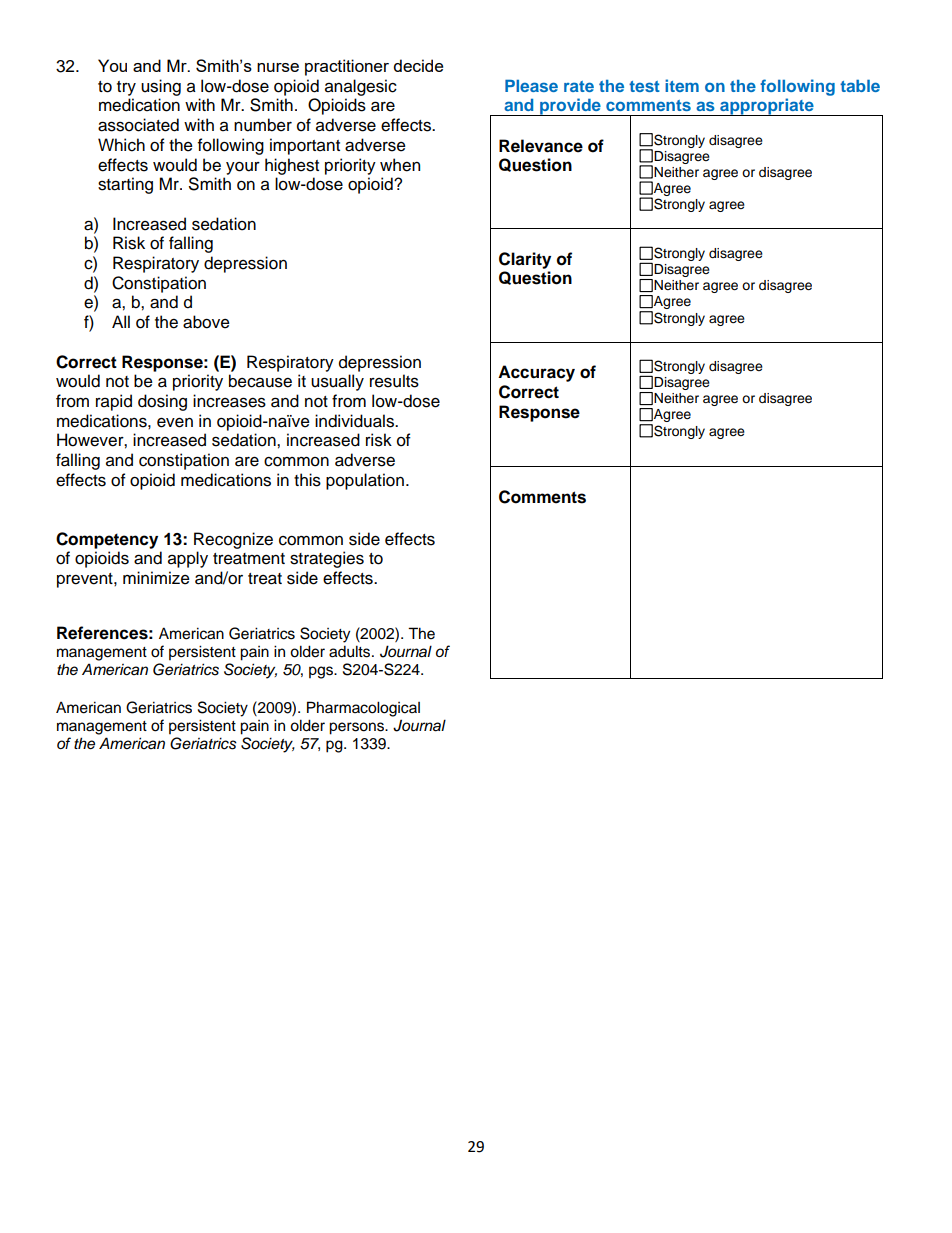  Describe the element at coordinates (531, 85) in the screenshot. I see `Please` at that location.
